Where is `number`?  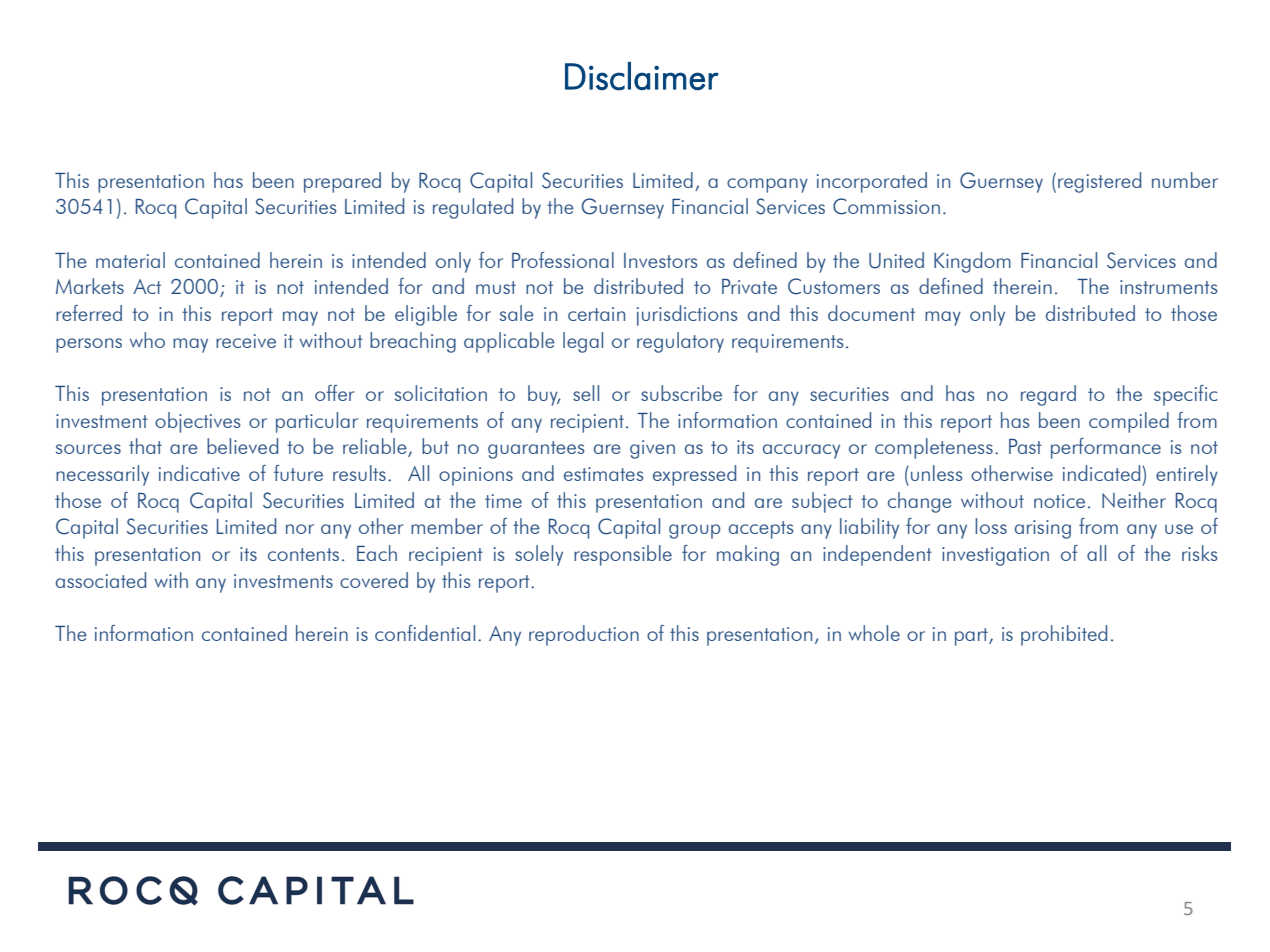
number is located at coordinates (1185, 180).
